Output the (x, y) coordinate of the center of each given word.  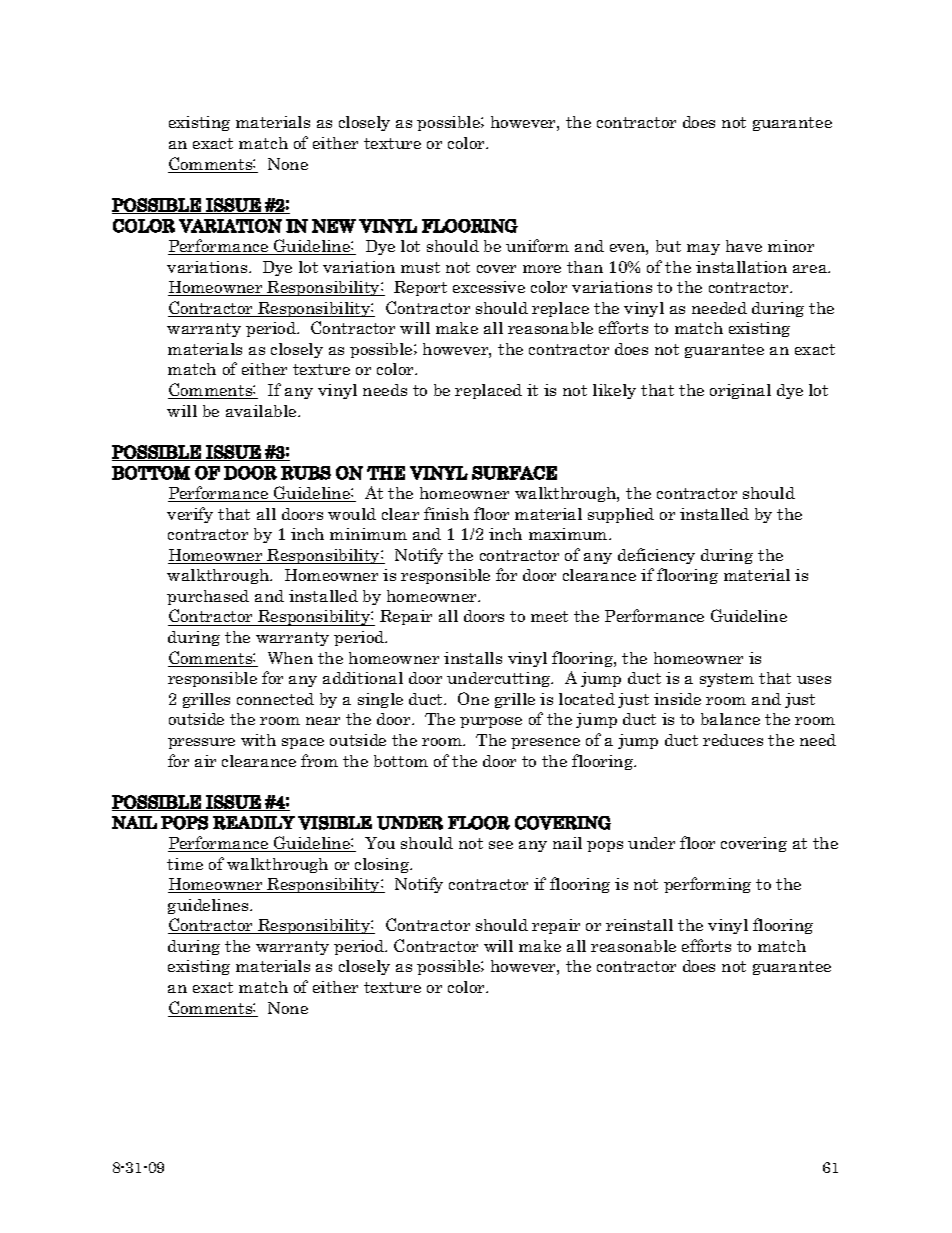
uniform (537, 245)
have (744, 246)
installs (473, 658)
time (185, 864)
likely (614, 391)
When (290, 658)
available (262, 411)
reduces (733, 740)
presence (545, 743)
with (258, 740)
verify (190, 515)
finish (446, 513)
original (740, 391)
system (727, 680)
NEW (334, 226)
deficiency (656, 556)
